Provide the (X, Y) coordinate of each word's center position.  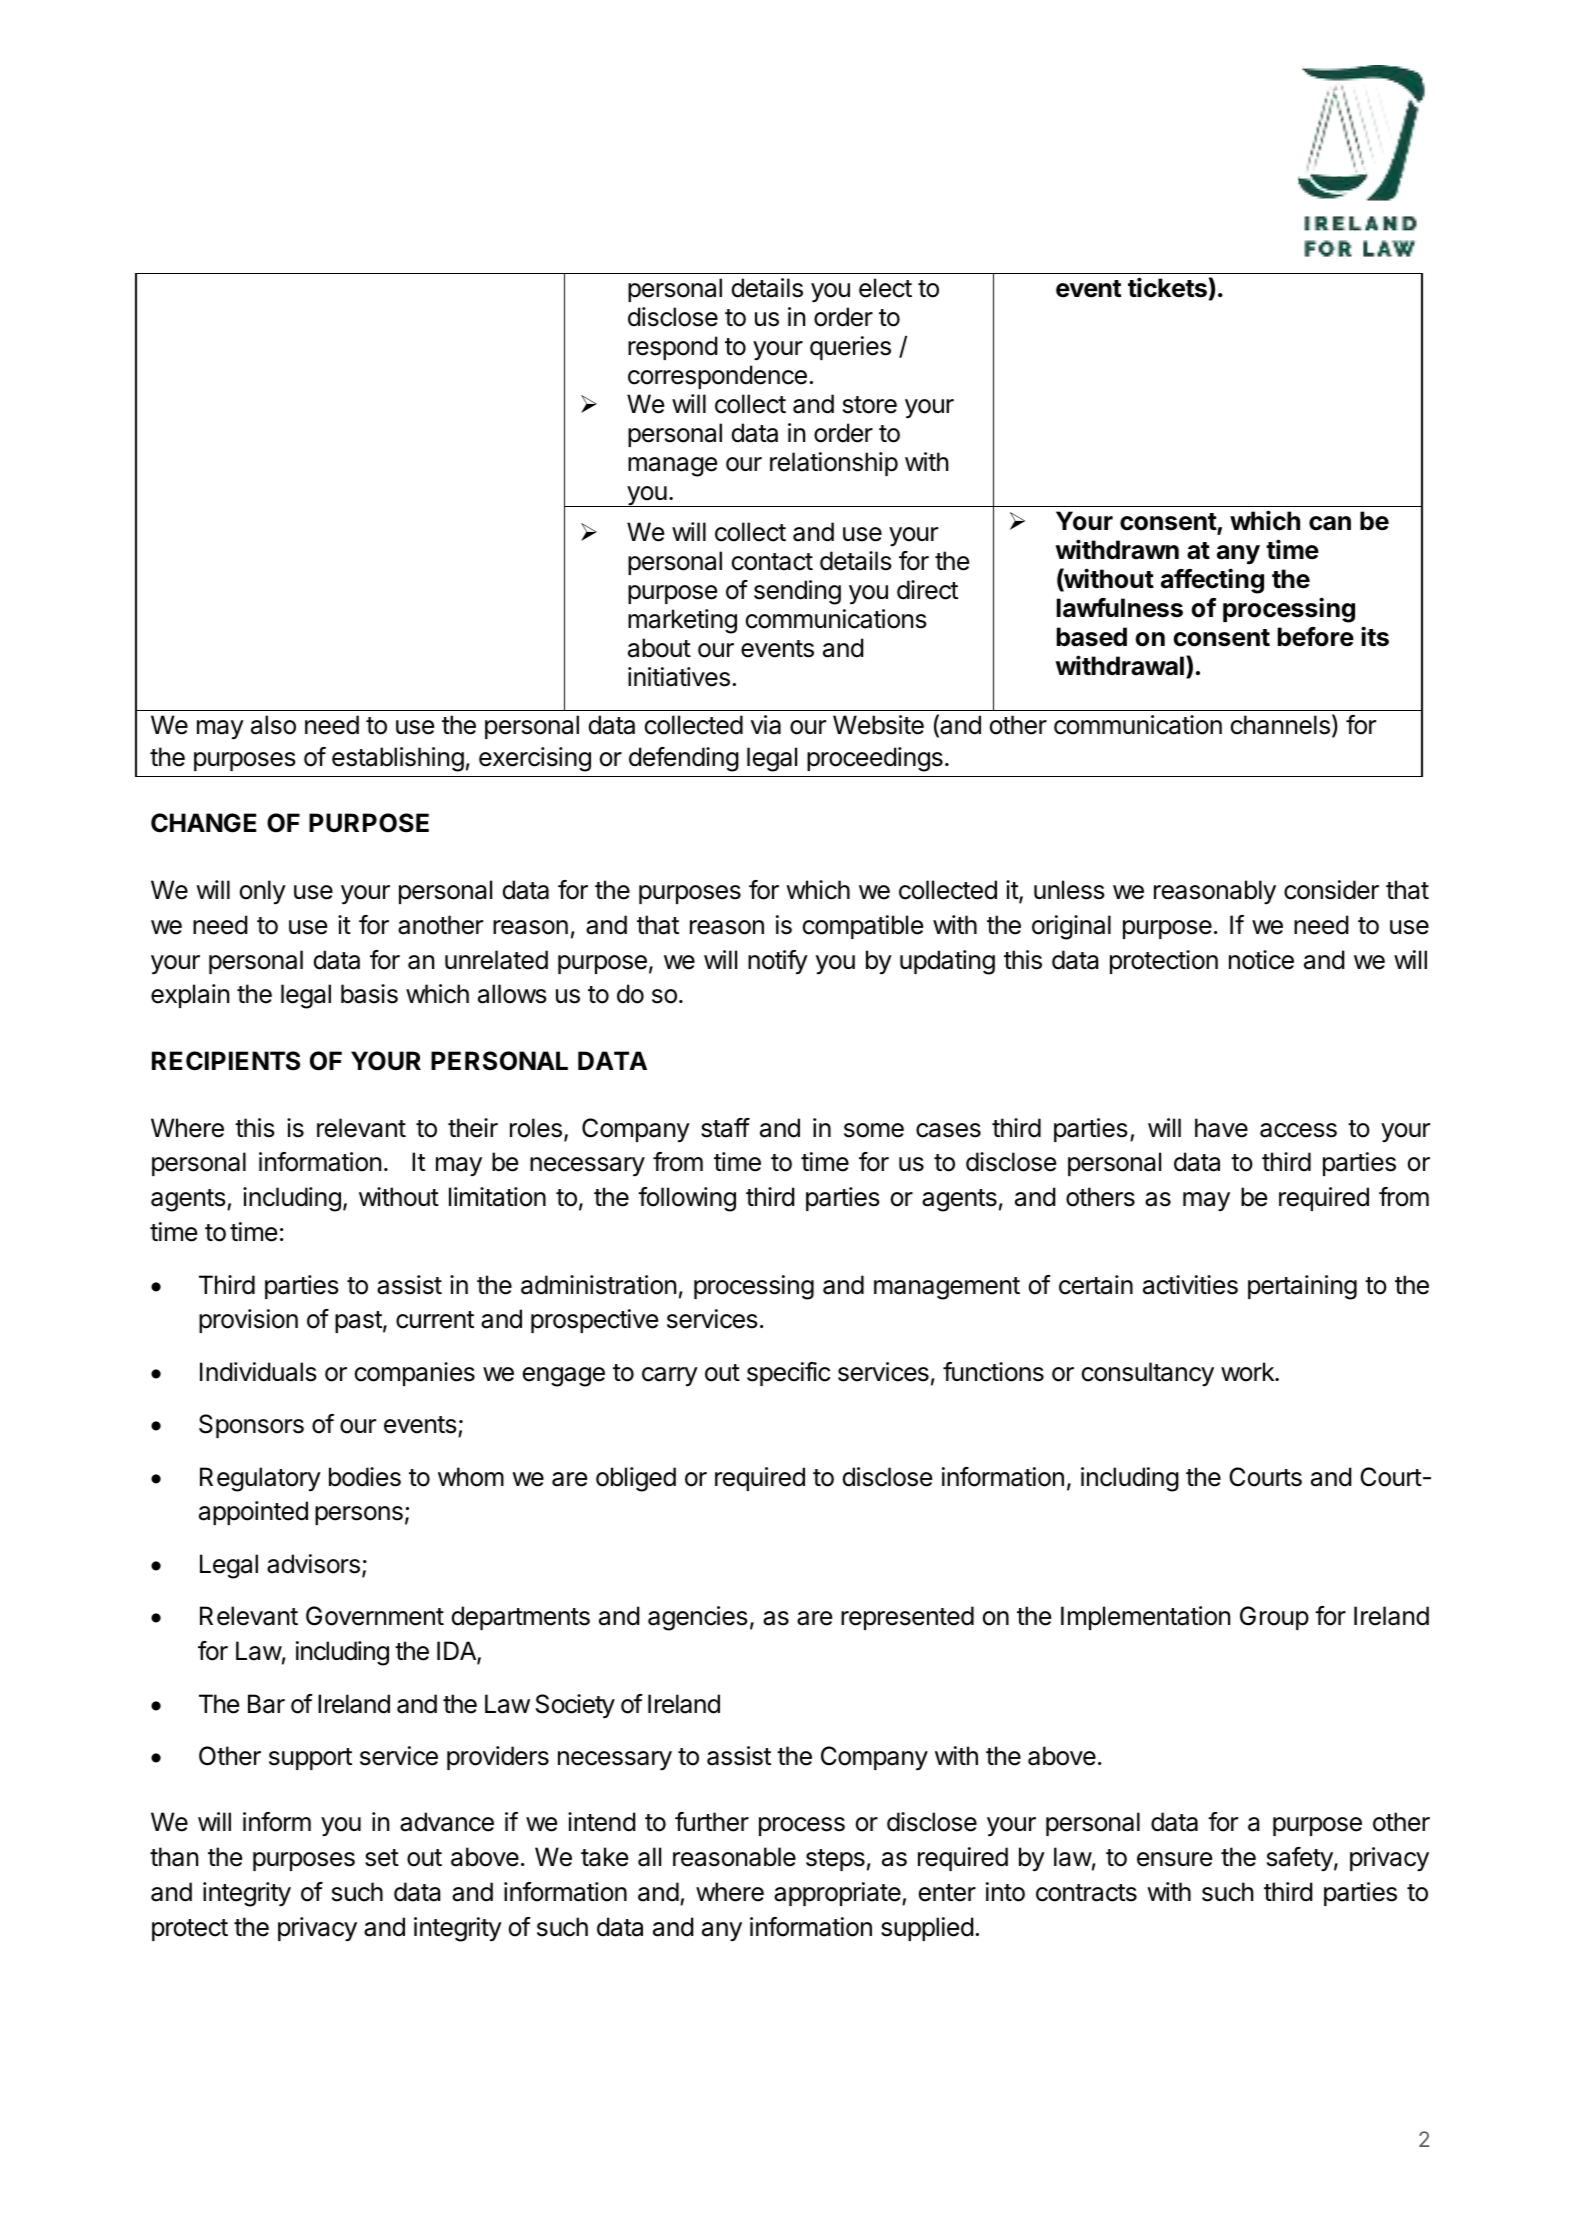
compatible (863, 927)
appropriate (838, 1894)
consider (1331, 890)
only (263, 892)
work (1248, 1372)
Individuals (258, 1372)
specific (788, 1374)
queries (850, 348)
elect (885, 288)
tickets (1167, 287)
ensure (1174, 1859)
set (382, 1858)
